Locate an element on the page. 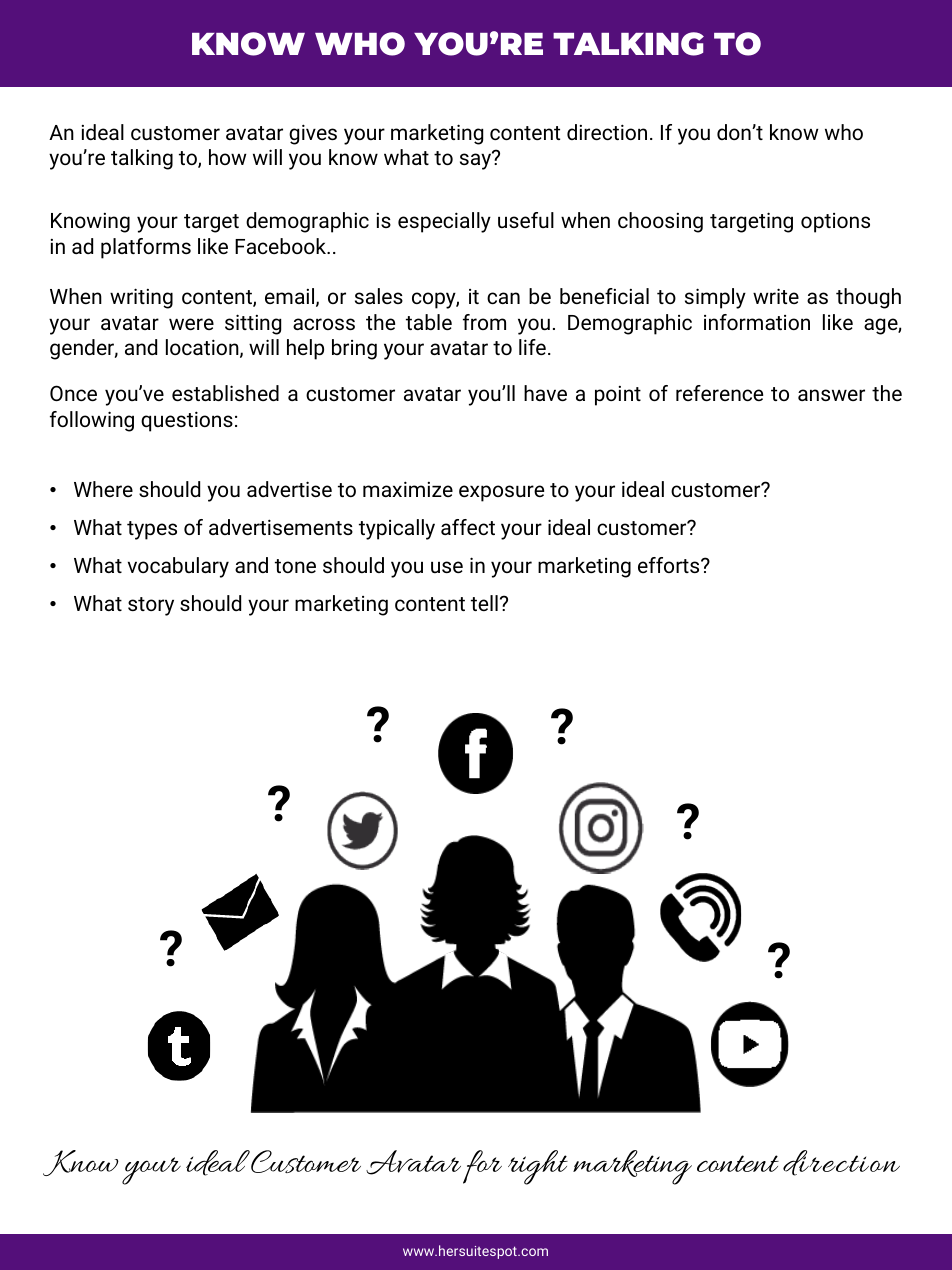  say is located at coordinates (476, 161).
